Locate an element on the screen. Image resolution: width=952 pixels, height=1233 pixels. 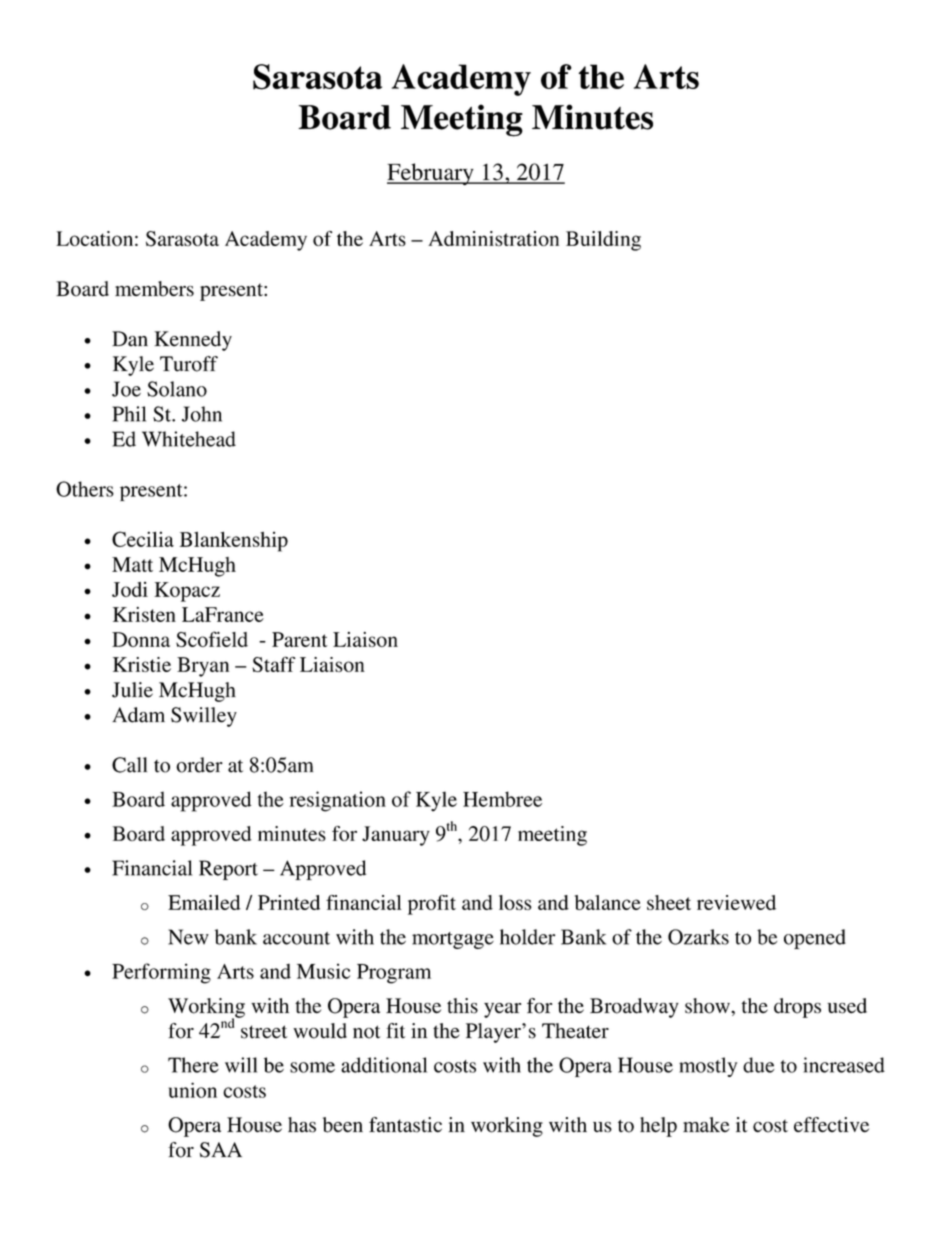
Parent is located at coordinates (300, 639).
